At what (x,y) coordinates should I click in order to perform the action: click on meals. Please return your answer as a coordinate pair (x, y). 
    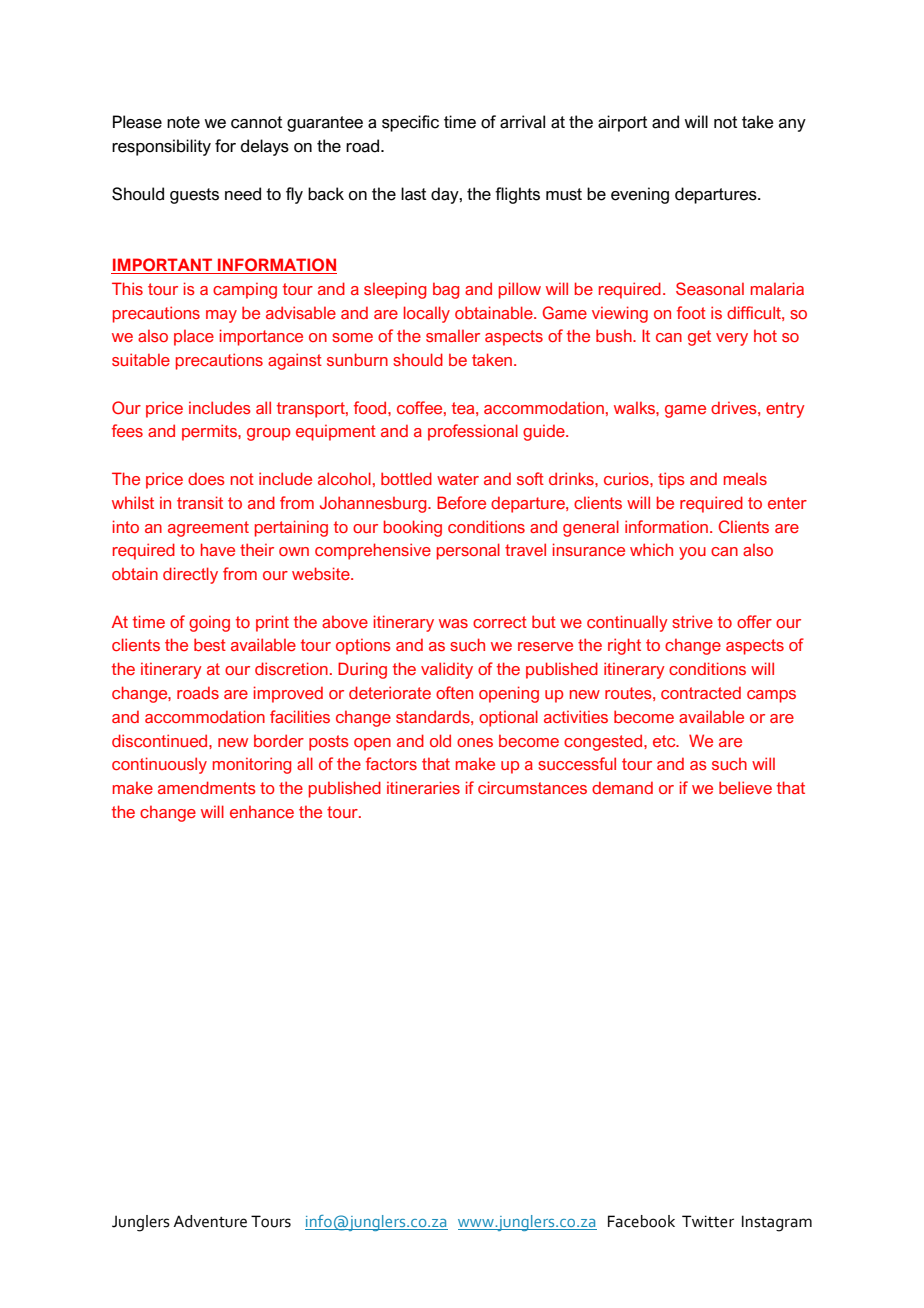
    Looking at the image, I should click on (745, 478).
